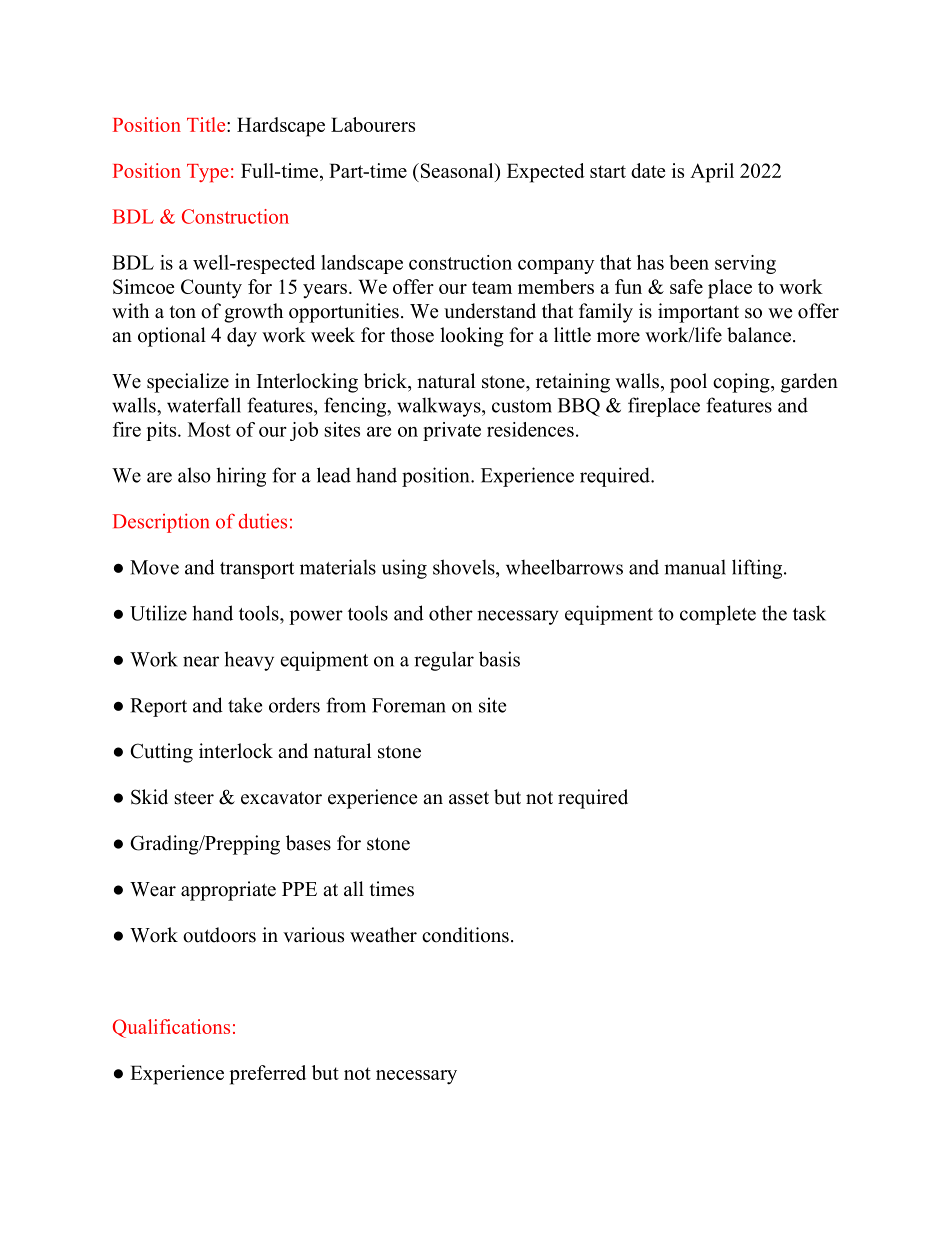 The width and height of the screenshot is (952, 1233). Describe the element at coordinates (404, 569) in the screenshot. I see `using` at that location.
